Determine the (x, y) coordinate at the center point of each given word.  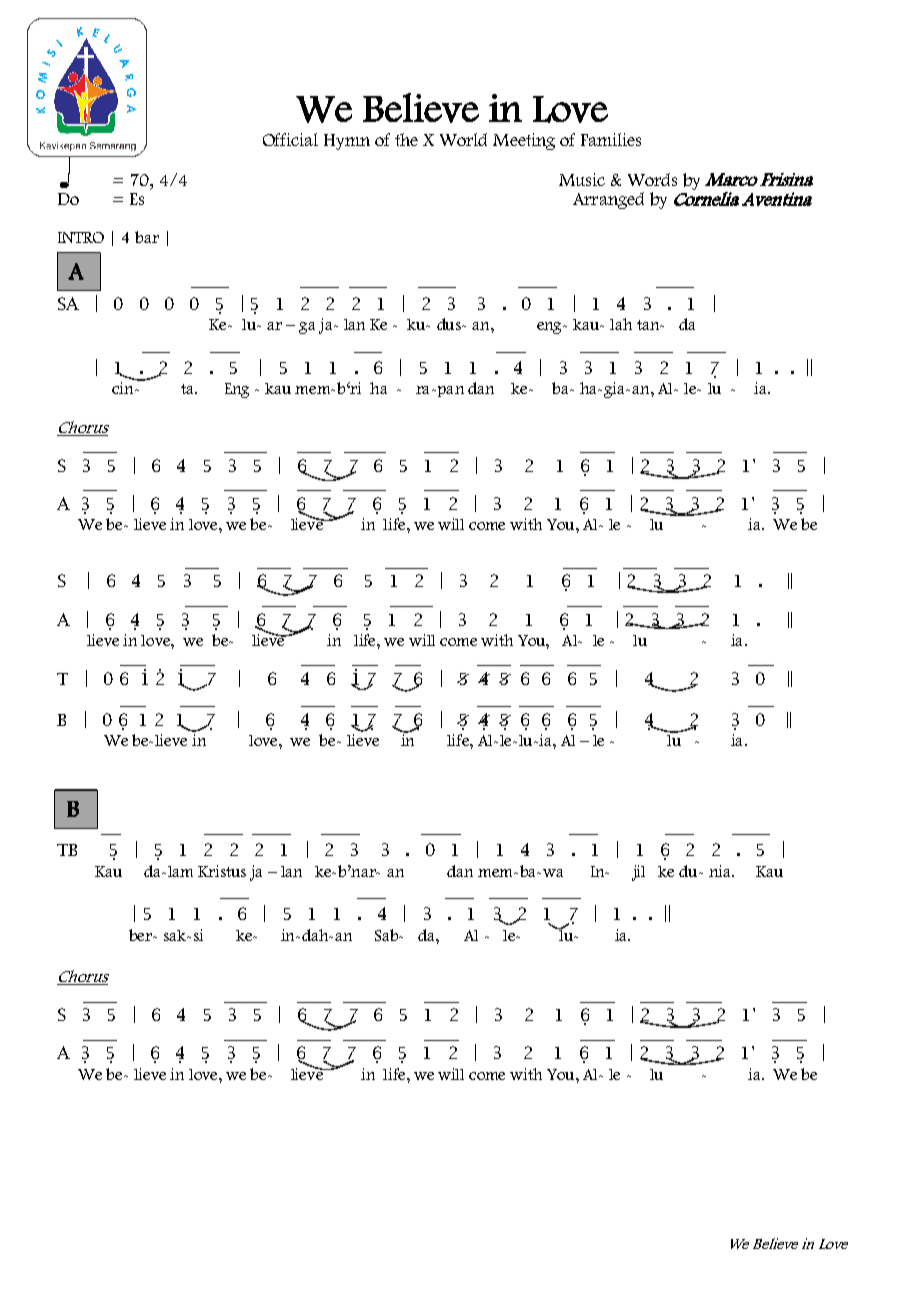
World (463, 139)
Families (611, 139)
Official (290, 139)
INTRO (81, 237)
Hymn (347, 142)
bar (147, 237)
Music (582, 179)
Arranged (608, 200)
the (406, 139)
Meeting (524, 141)
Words (652, 179)
